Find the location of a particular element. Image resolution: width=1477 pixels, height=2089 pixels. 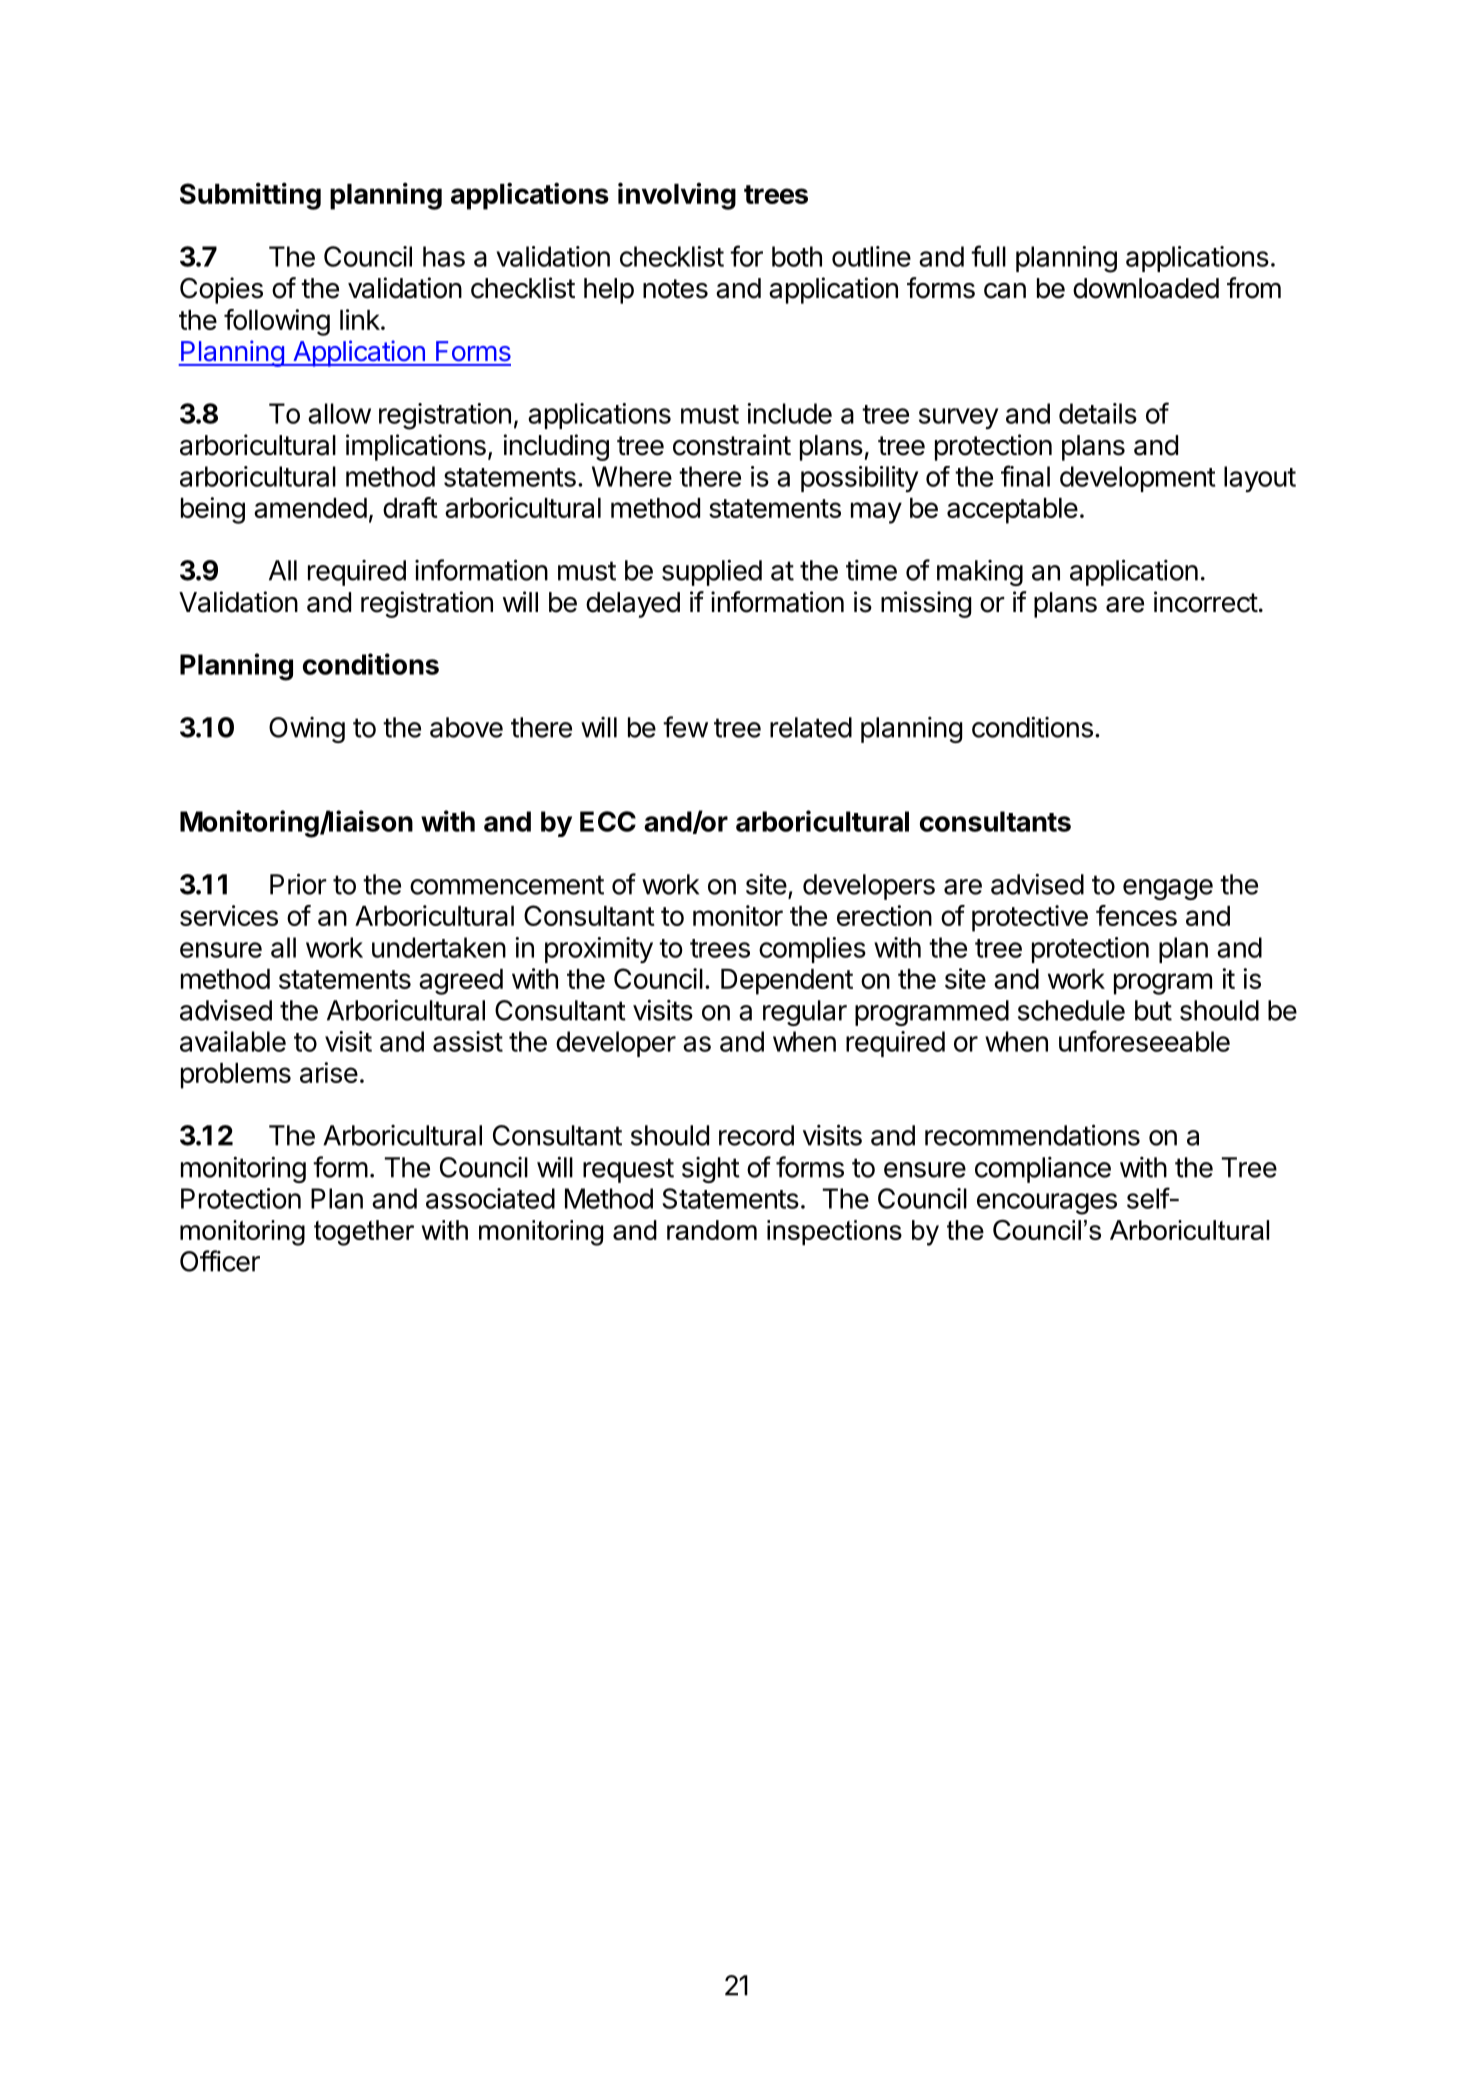

Submitting is located at coordinates (250, 196).
